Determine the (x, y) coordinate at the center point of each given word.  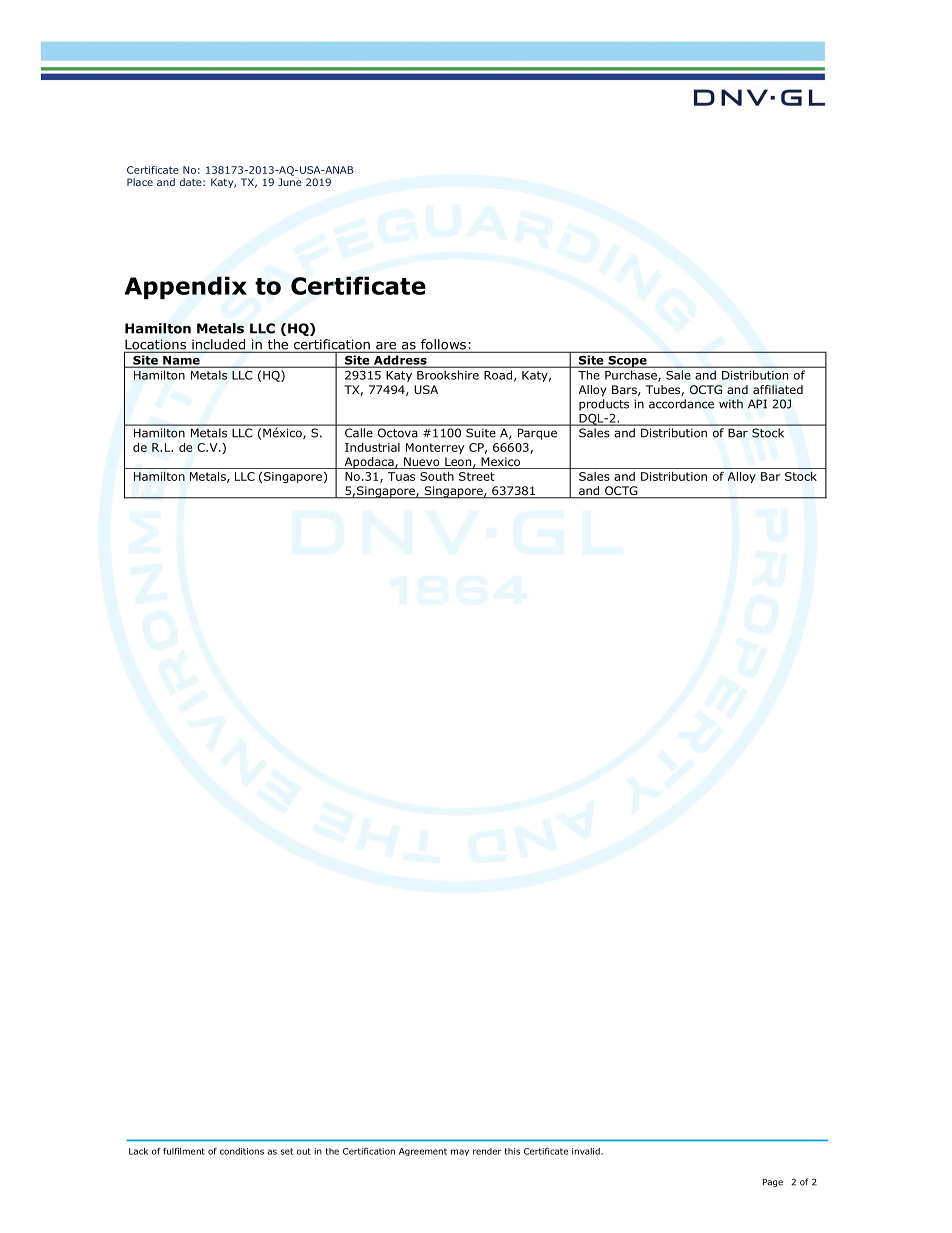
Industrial (372, 447)
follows (443, 345)
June (290, 182)
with (731, 404)
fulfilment (184, 1151)
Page (773, 1183)
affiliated (778, 389)
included (218, 345)
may (460, 1152)
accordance (681, 404)
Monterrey (435, 448)
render (487, 1151)
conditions (242, 1151)
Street (477, 476)
